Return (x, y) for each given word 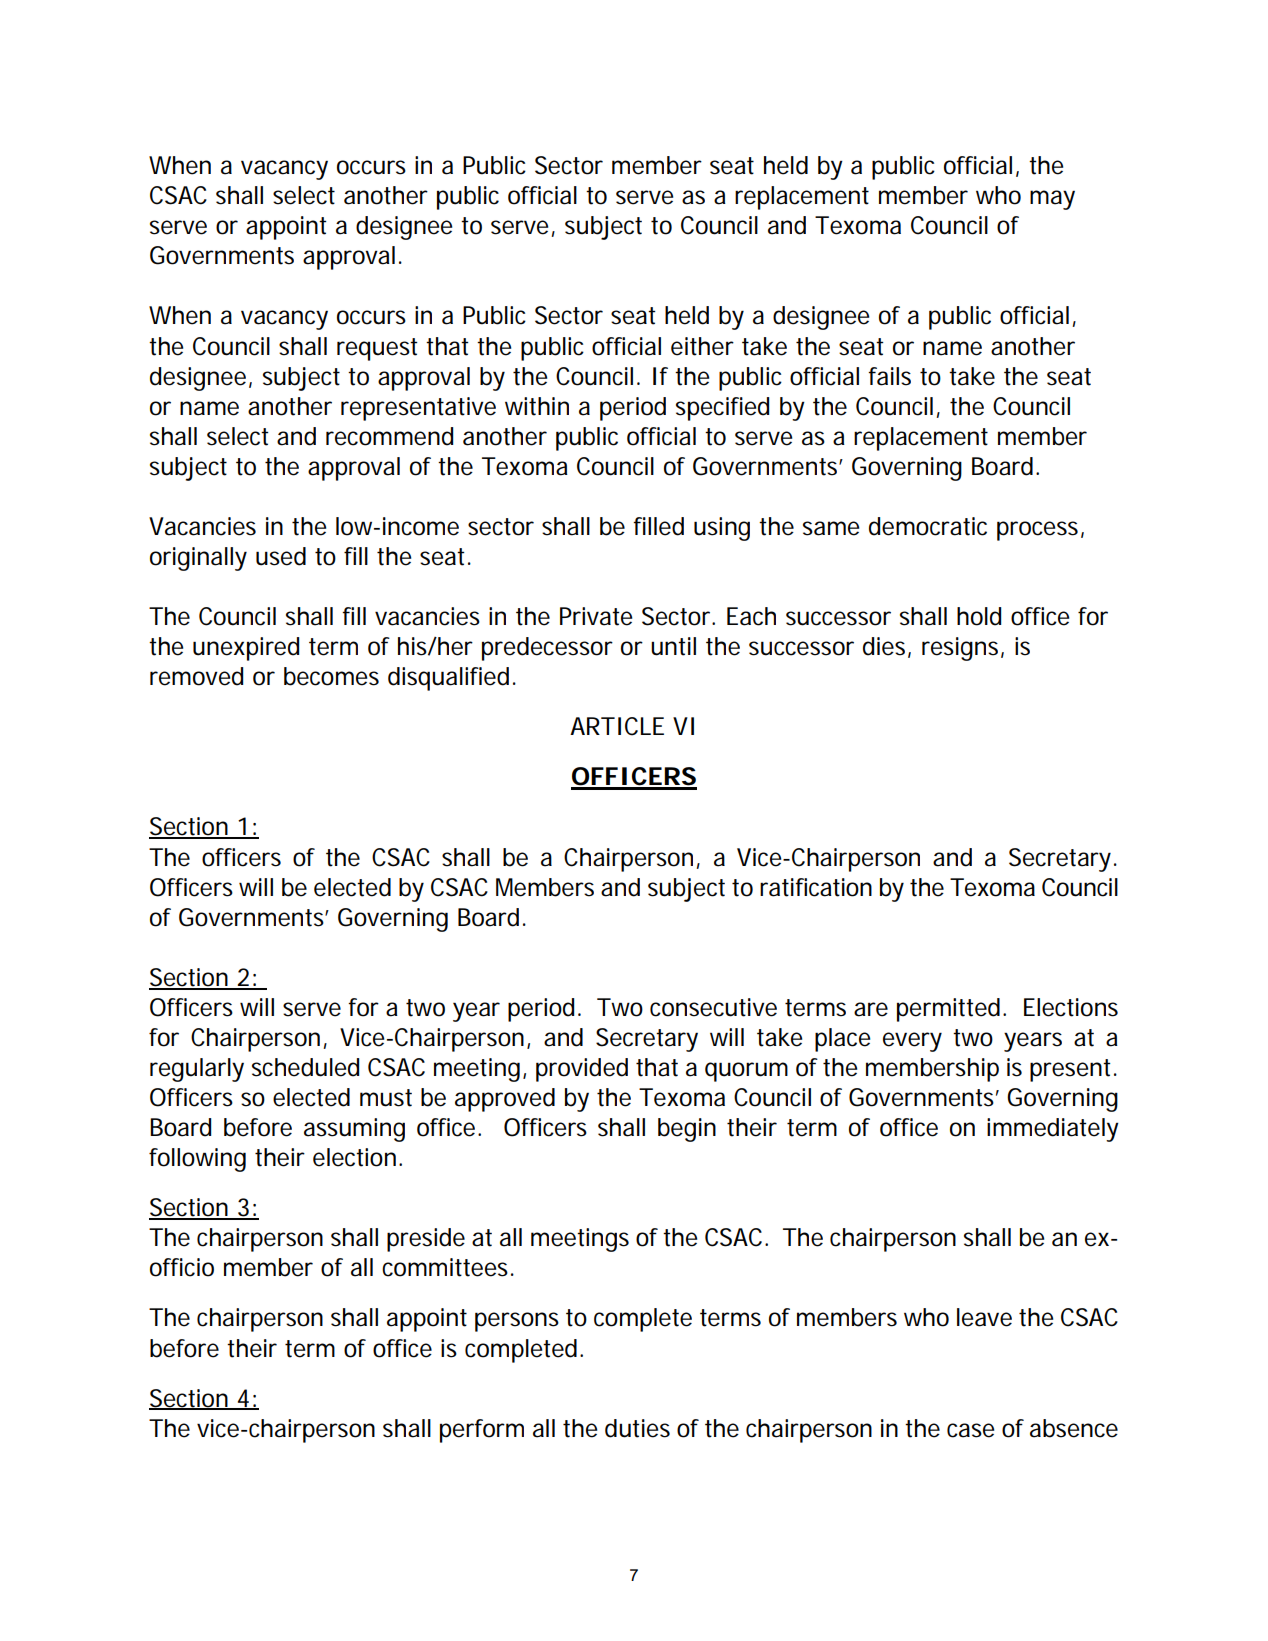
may (1052, 200)
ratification (816, 887)
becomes (331, 676)
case (970, 1430)
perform (482, 1431)
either (702, 346)
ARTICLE (617, 726)
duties (637, 1428)
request (377, 349)
